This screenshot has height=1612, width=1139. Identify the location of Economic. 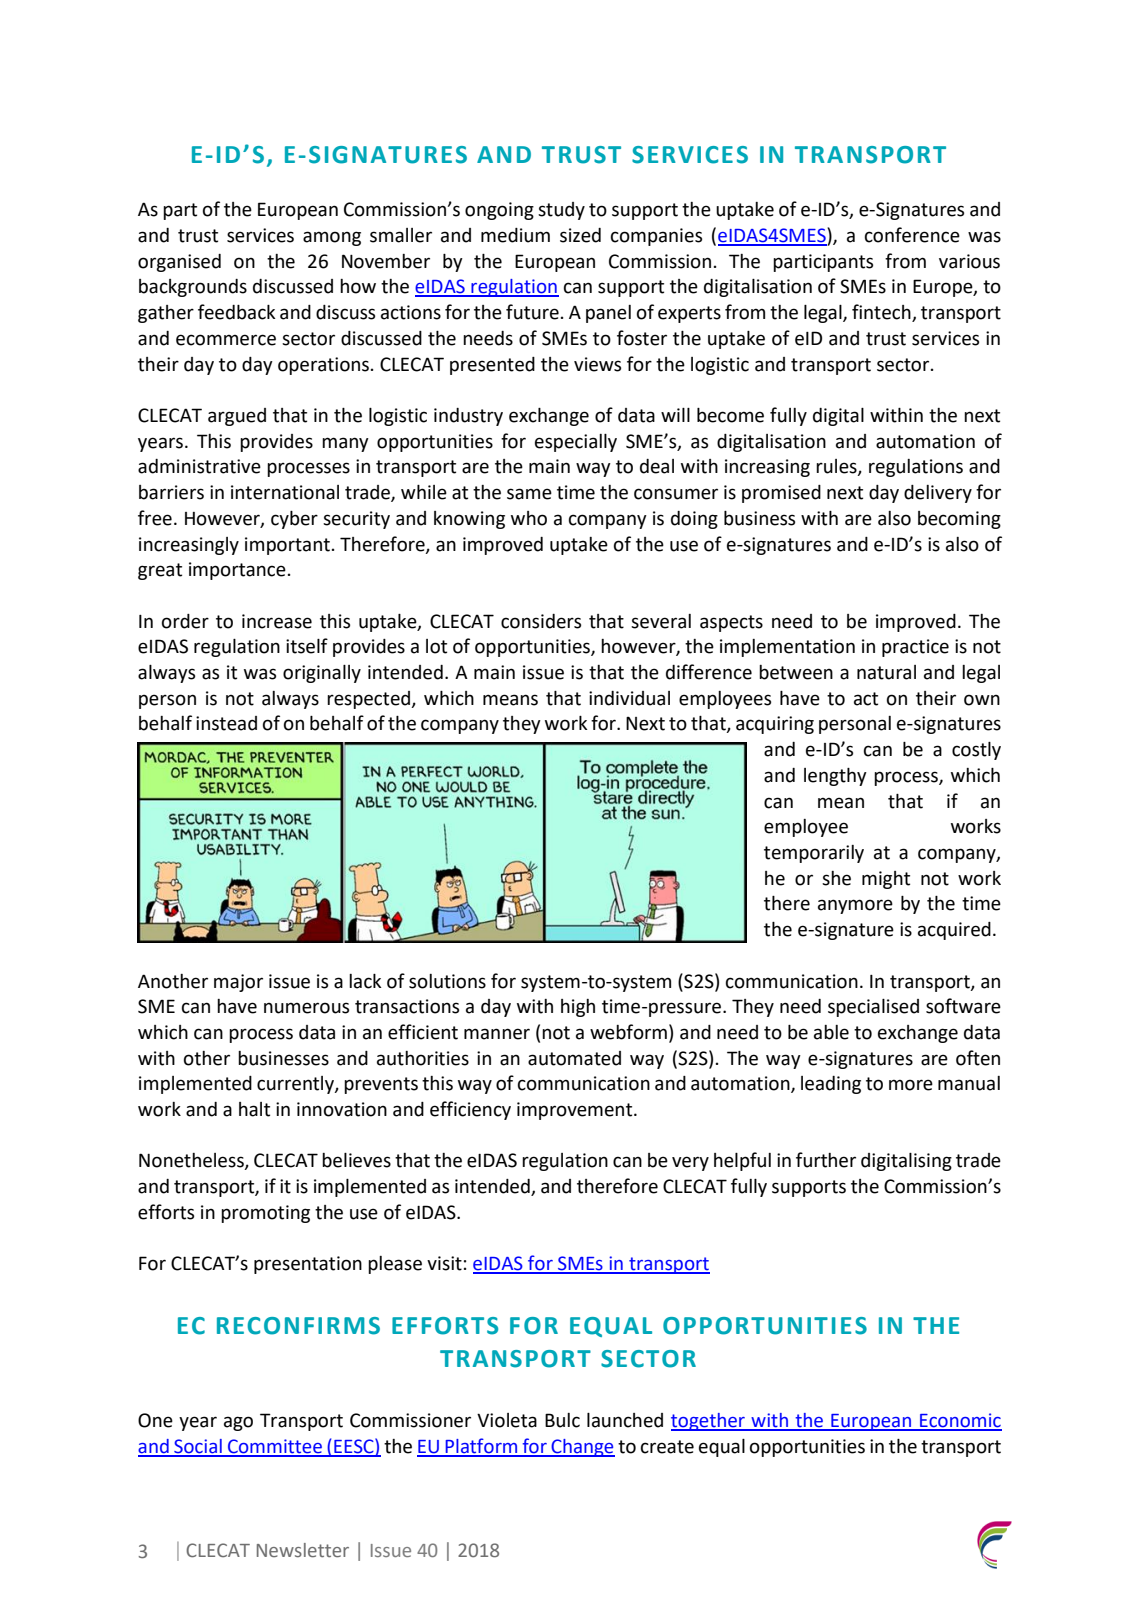
(960, 1421).
